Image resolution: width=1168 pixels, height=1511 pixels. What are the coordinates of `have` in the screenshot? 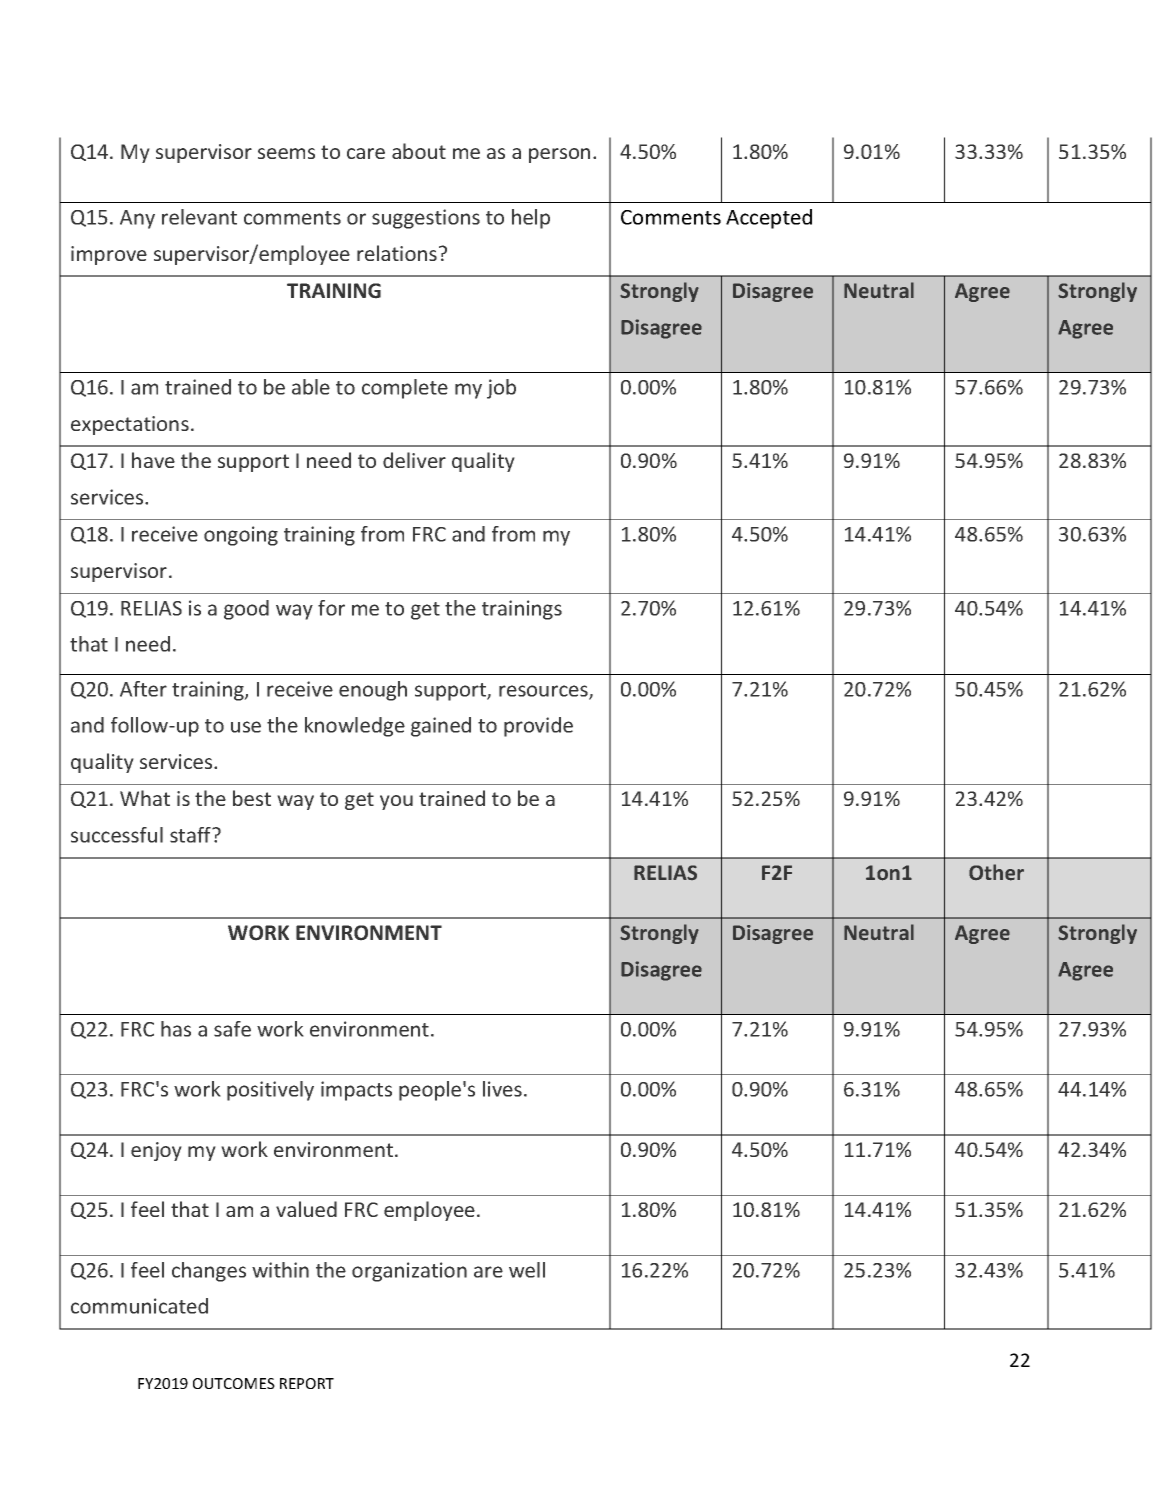 It's located at (153, 460).
